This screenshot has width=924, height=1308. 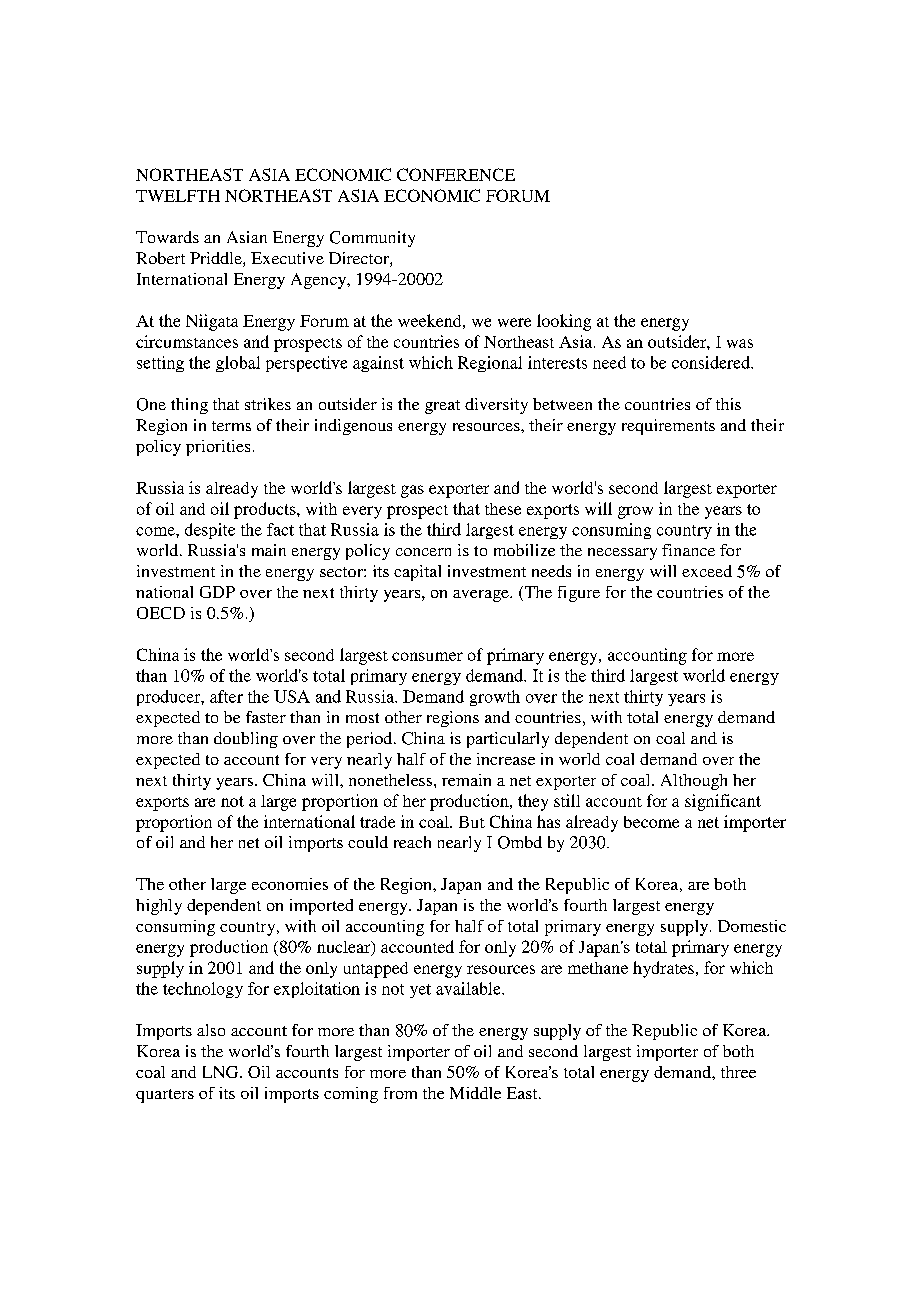 I want to click on was, so click(x=740, y=343).
